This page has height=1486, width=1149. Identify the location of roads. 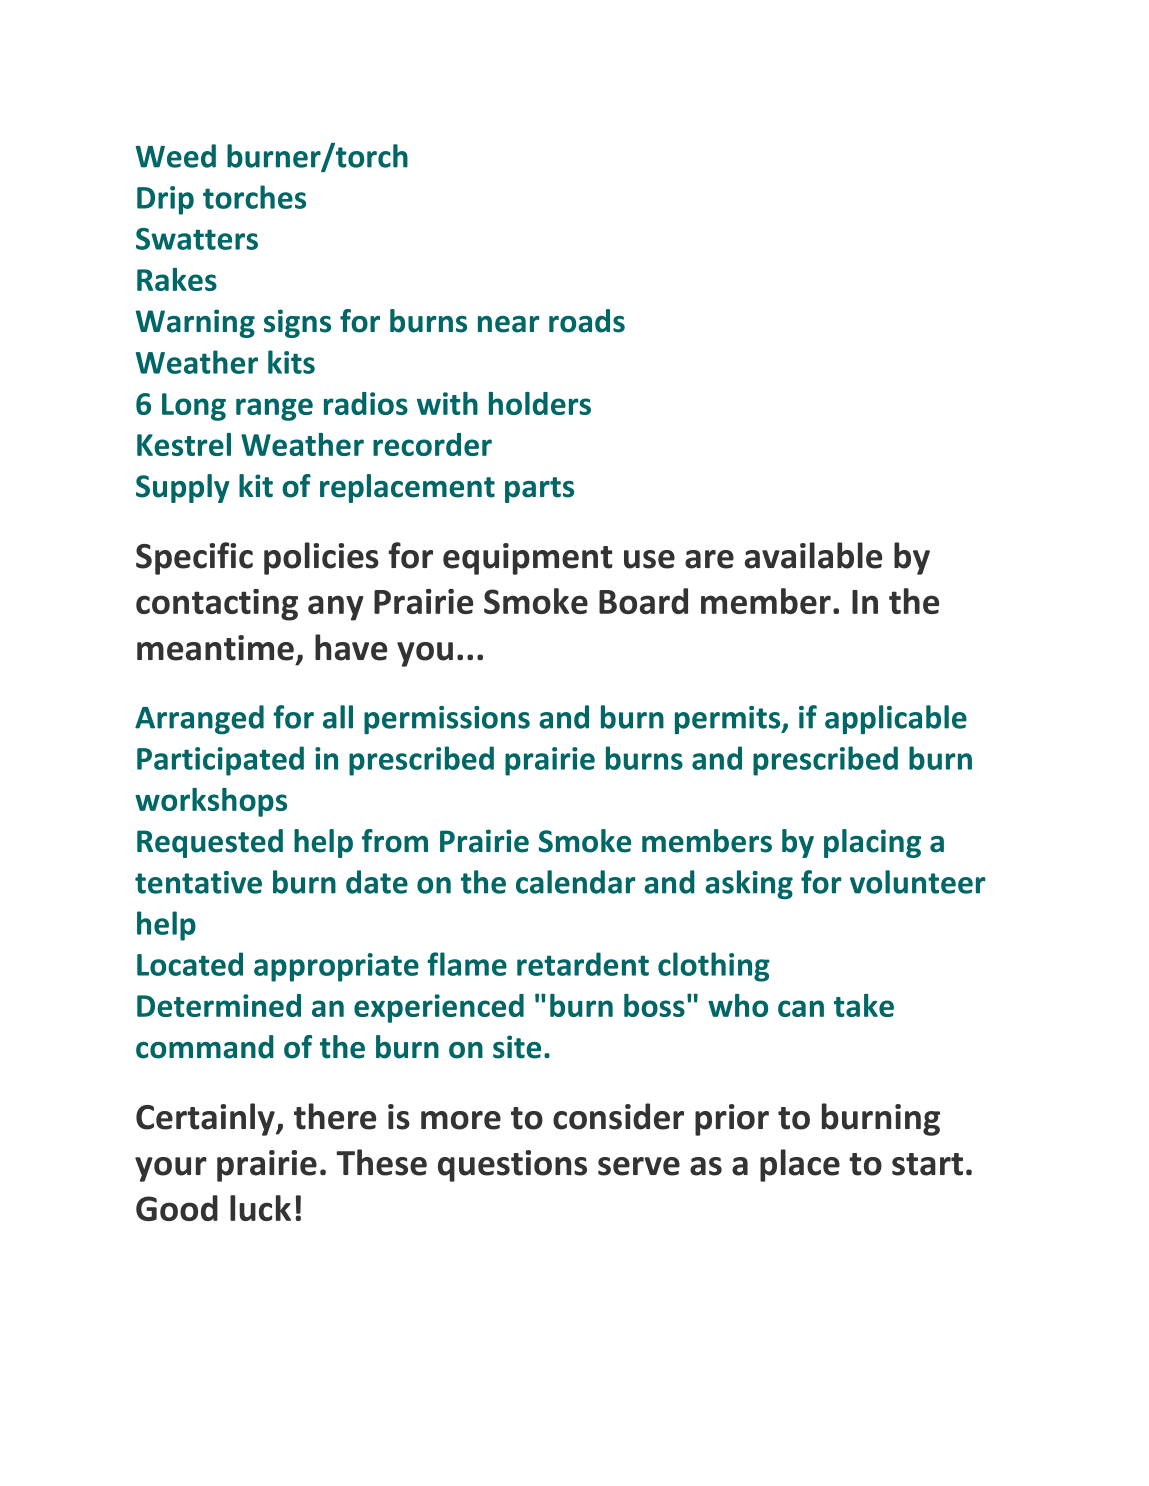
(587, 321).
